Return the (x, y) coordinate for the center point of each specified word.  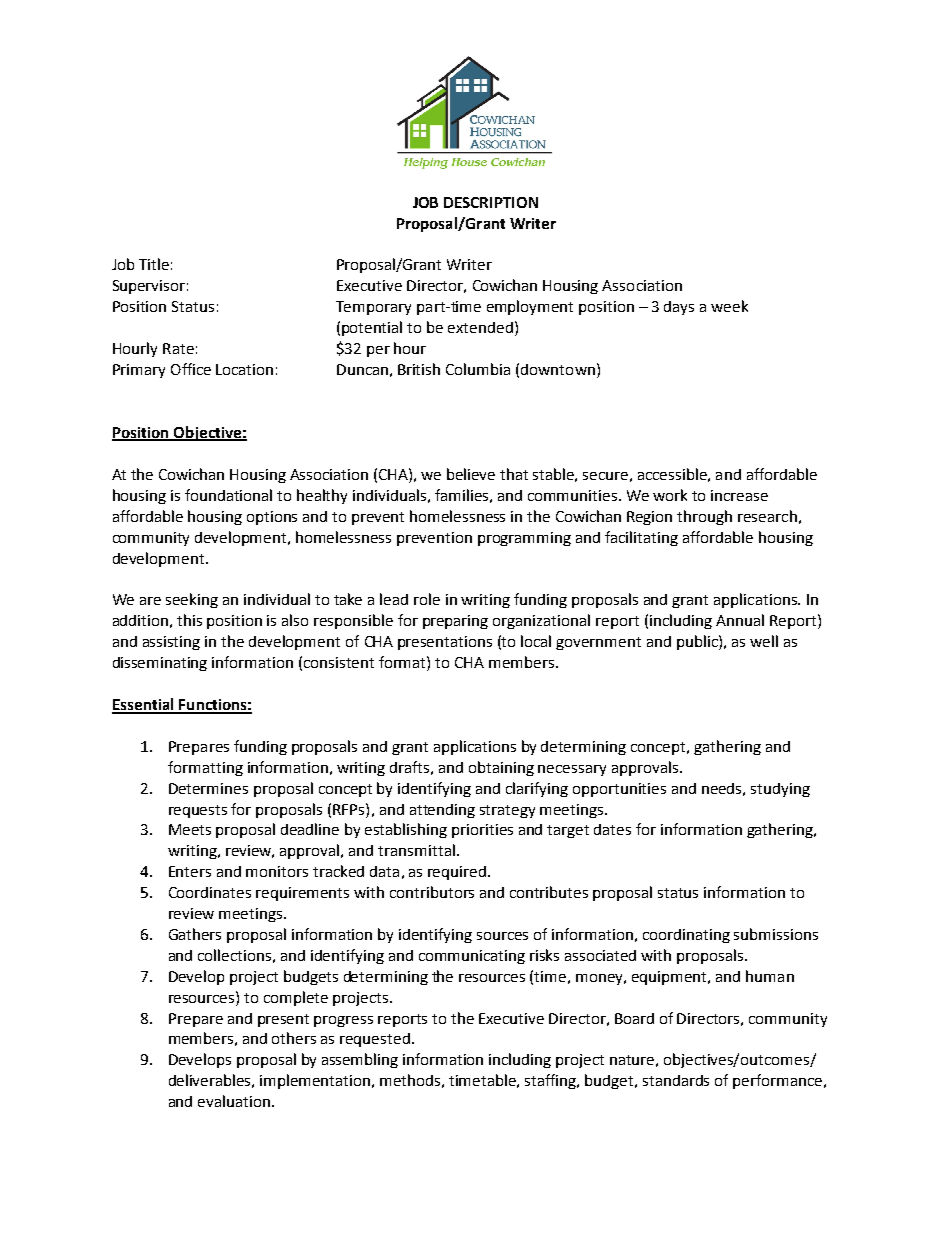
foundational (228, 495)
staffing (552, 1081)
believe (471, 474)
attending (442, 811)
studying (780, 790)
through (704, 517)
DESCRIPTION (491, 202)
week (729, 306)
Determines (208, 788)
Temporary (373, 308)
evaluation (235, 1101)
